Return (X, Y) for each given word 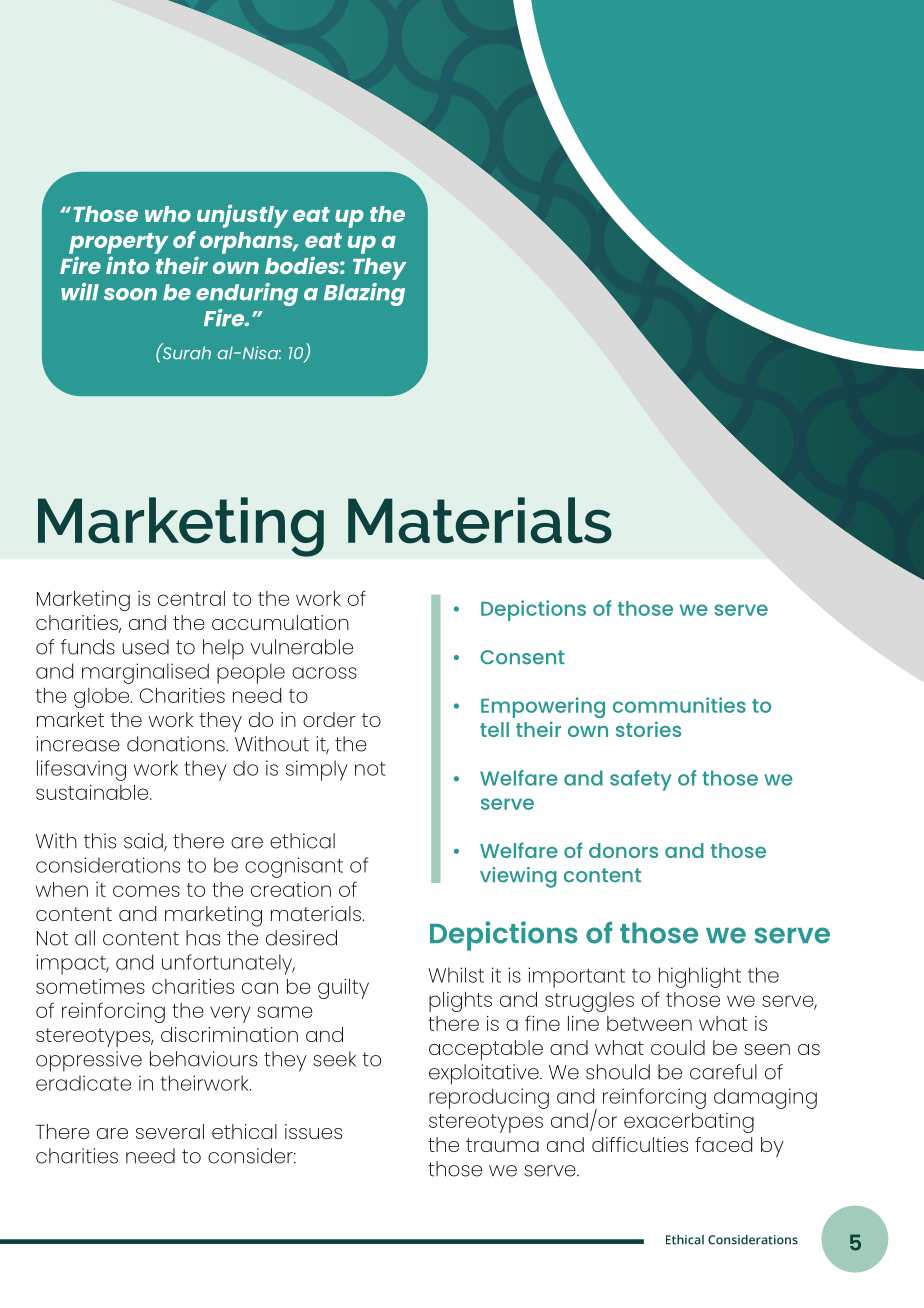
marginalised (145, 673)
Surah (185, 351)
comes (146, 891)
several (170, 1131)
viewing (518, 877)
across (324, 673)
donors (623, 850)
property (119, 243)
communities (679, 705)
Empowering (543, 707)
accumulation (280, 622)
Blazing (364, 294)
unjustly (242, 216)
